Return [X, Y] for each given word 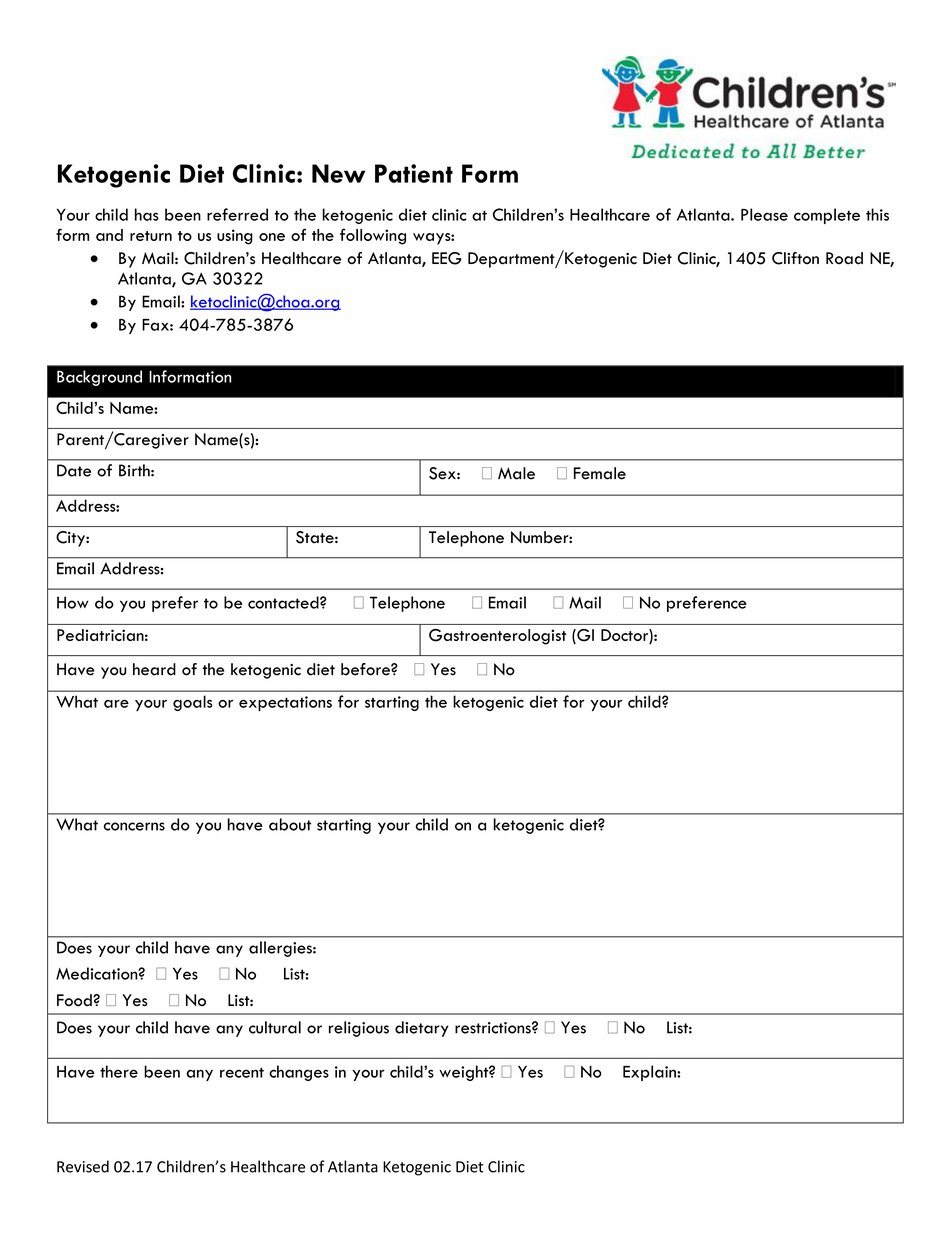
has [147, 214]
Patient [414, 173]
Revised [83, 1166]
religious [359, 1029]
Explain [650, 1073]
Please [764, 214]
